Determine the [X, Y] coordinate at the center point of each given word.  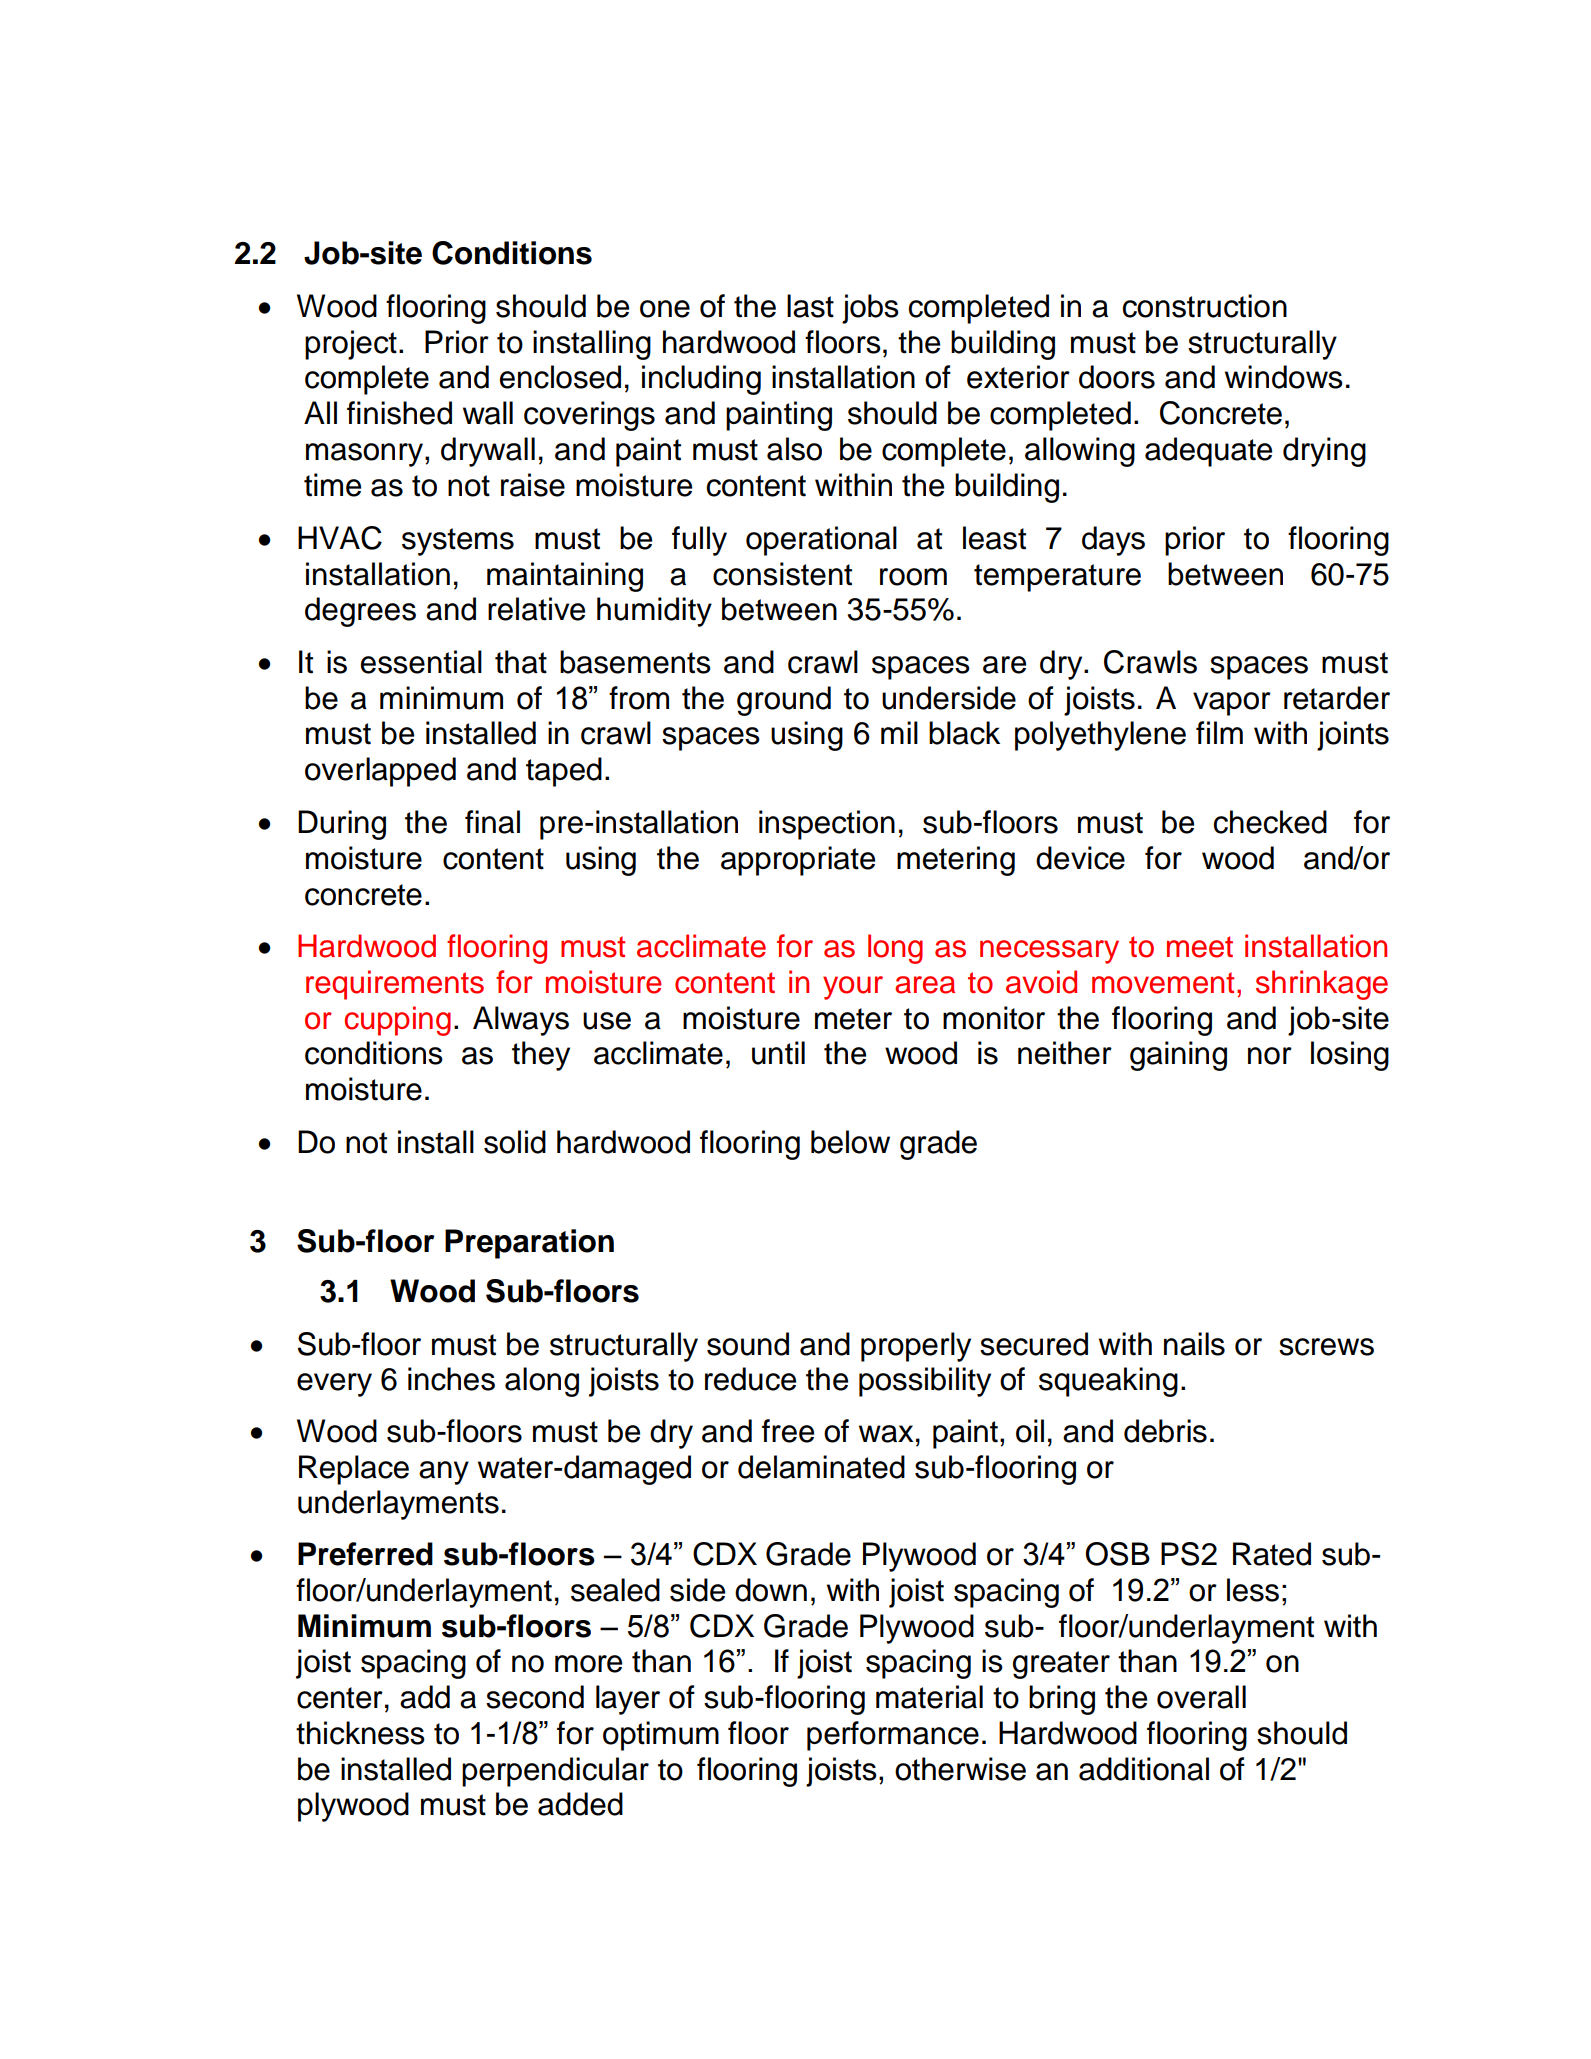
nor [1270, 1056]
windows [1284, 377]
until [778, 1053]
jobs [870, 309]
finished [399, 413]
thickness [360, 1733]
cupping [398, 1021]
